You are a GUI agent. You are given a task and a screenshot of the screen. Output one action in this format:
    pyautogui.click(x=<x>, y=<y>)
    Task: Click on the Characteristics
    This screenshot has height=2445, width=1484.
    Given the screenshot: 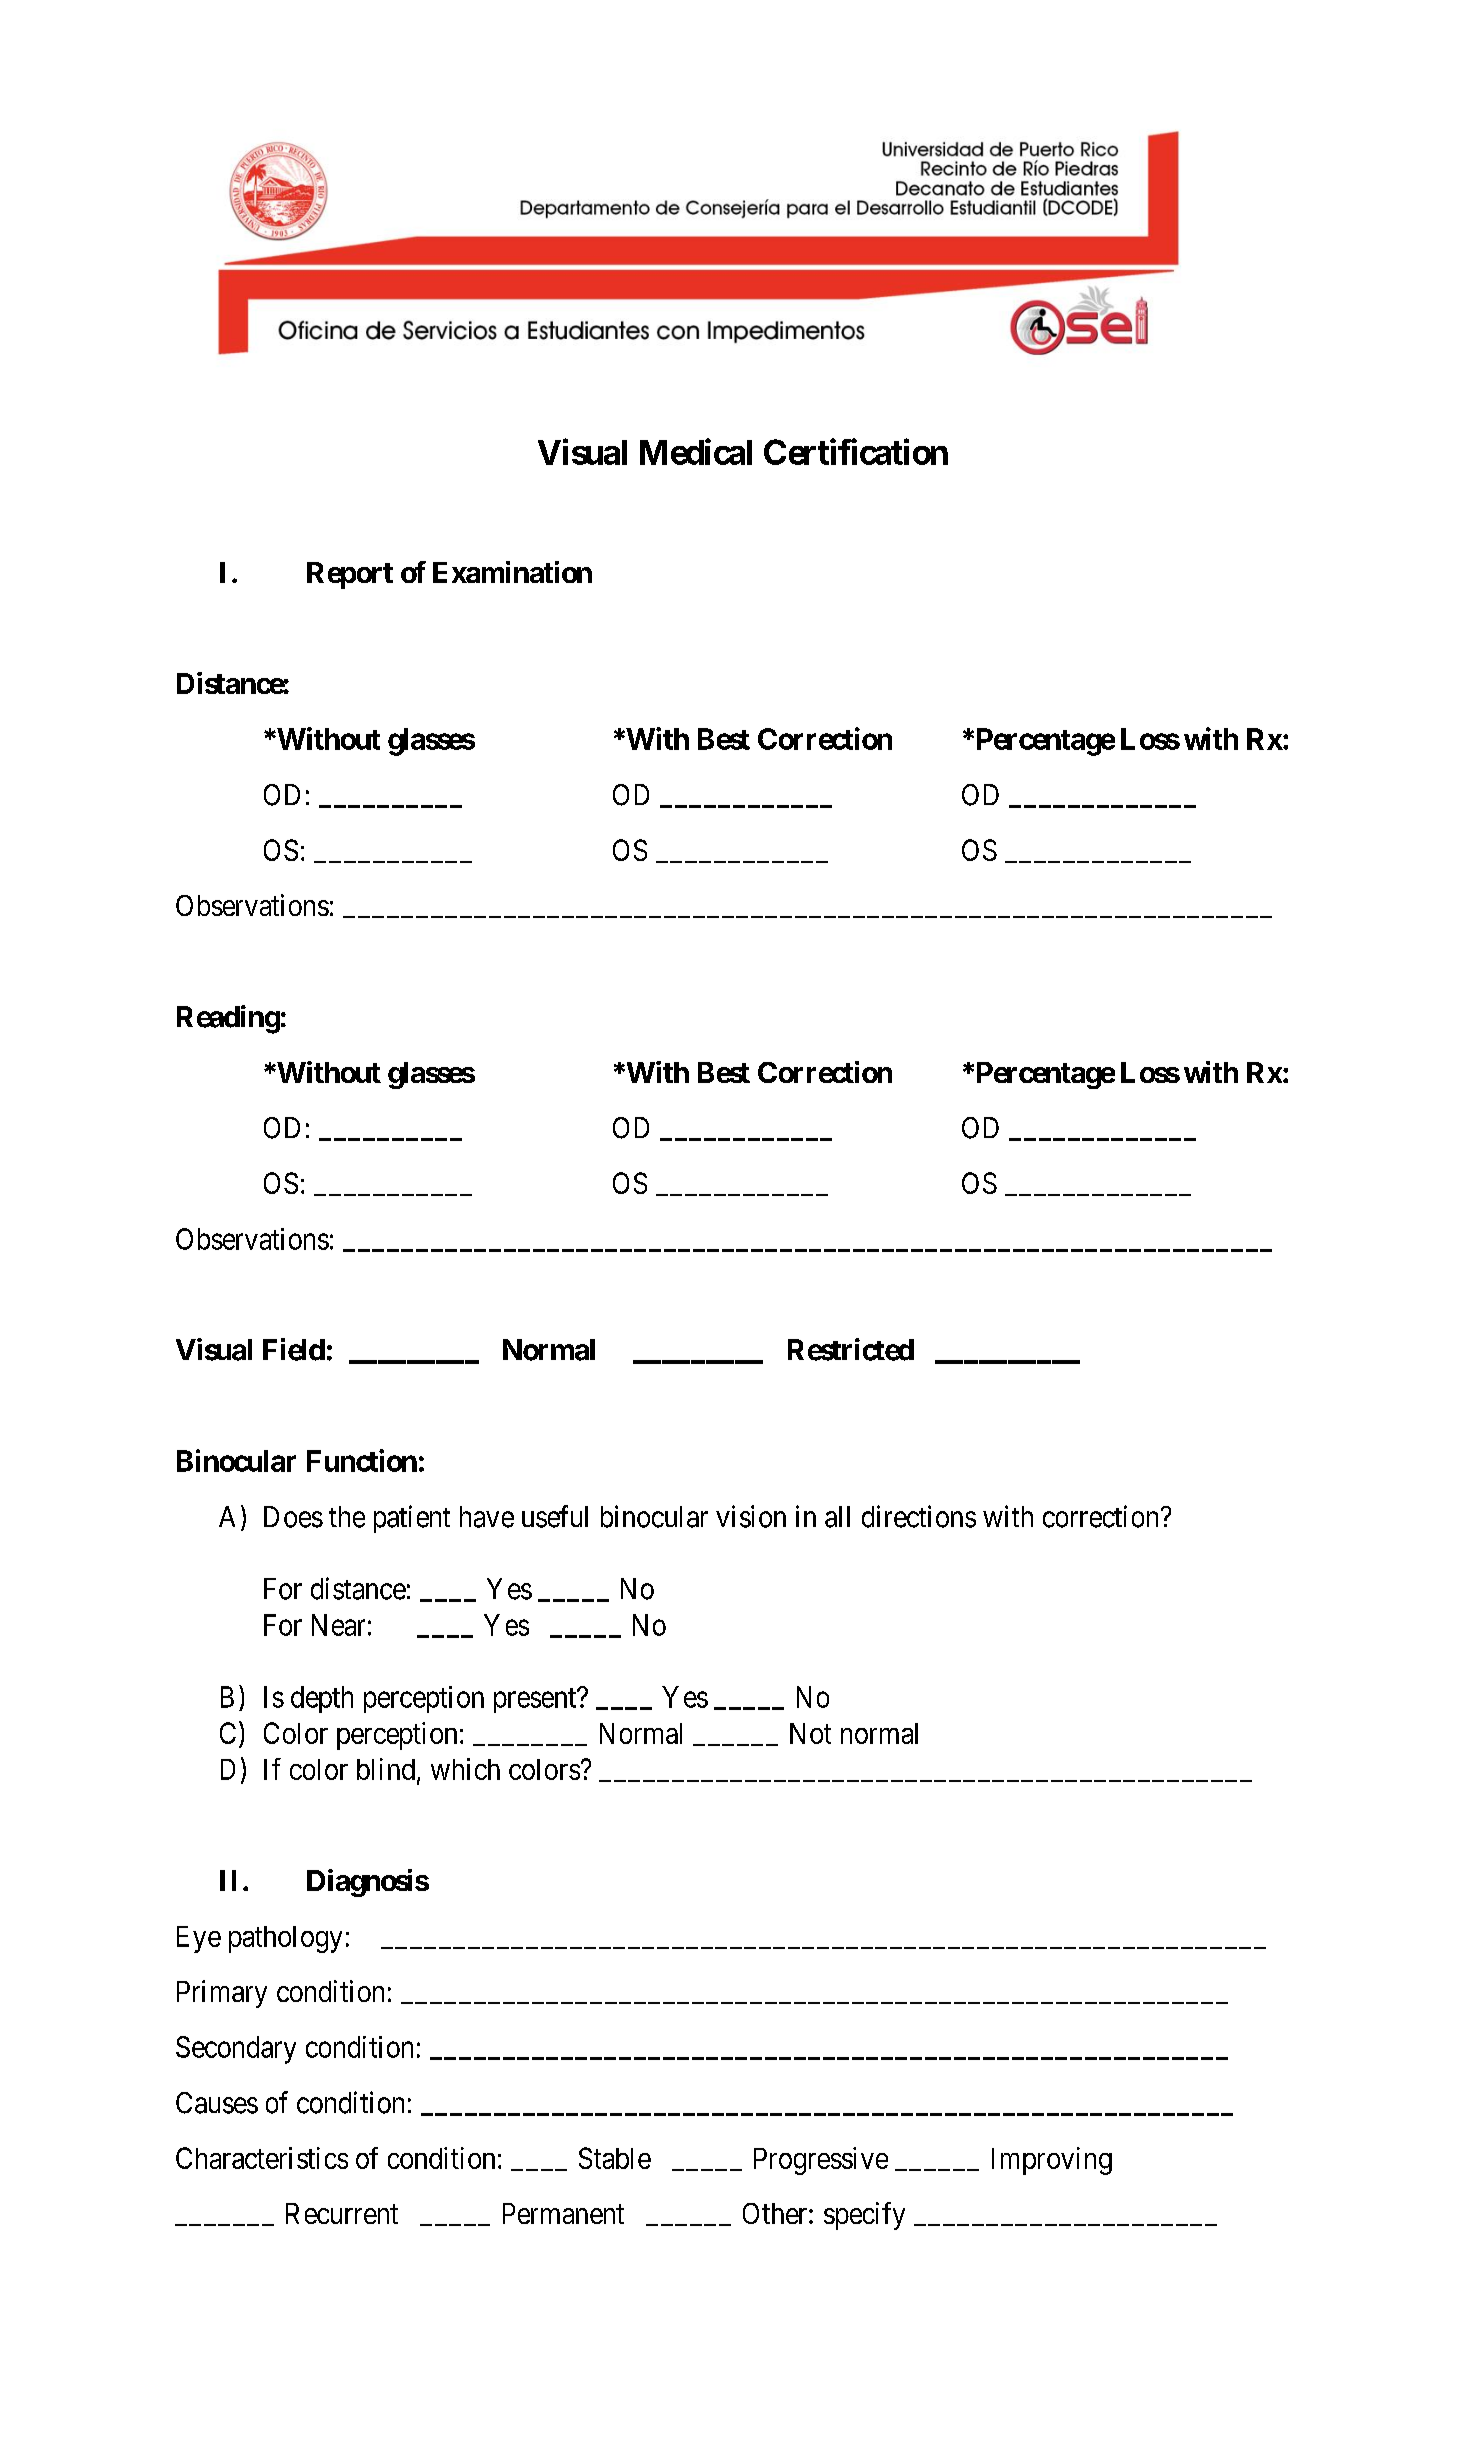 What is the action you would take?
    pyautogui.click(x=262, y=2158)
